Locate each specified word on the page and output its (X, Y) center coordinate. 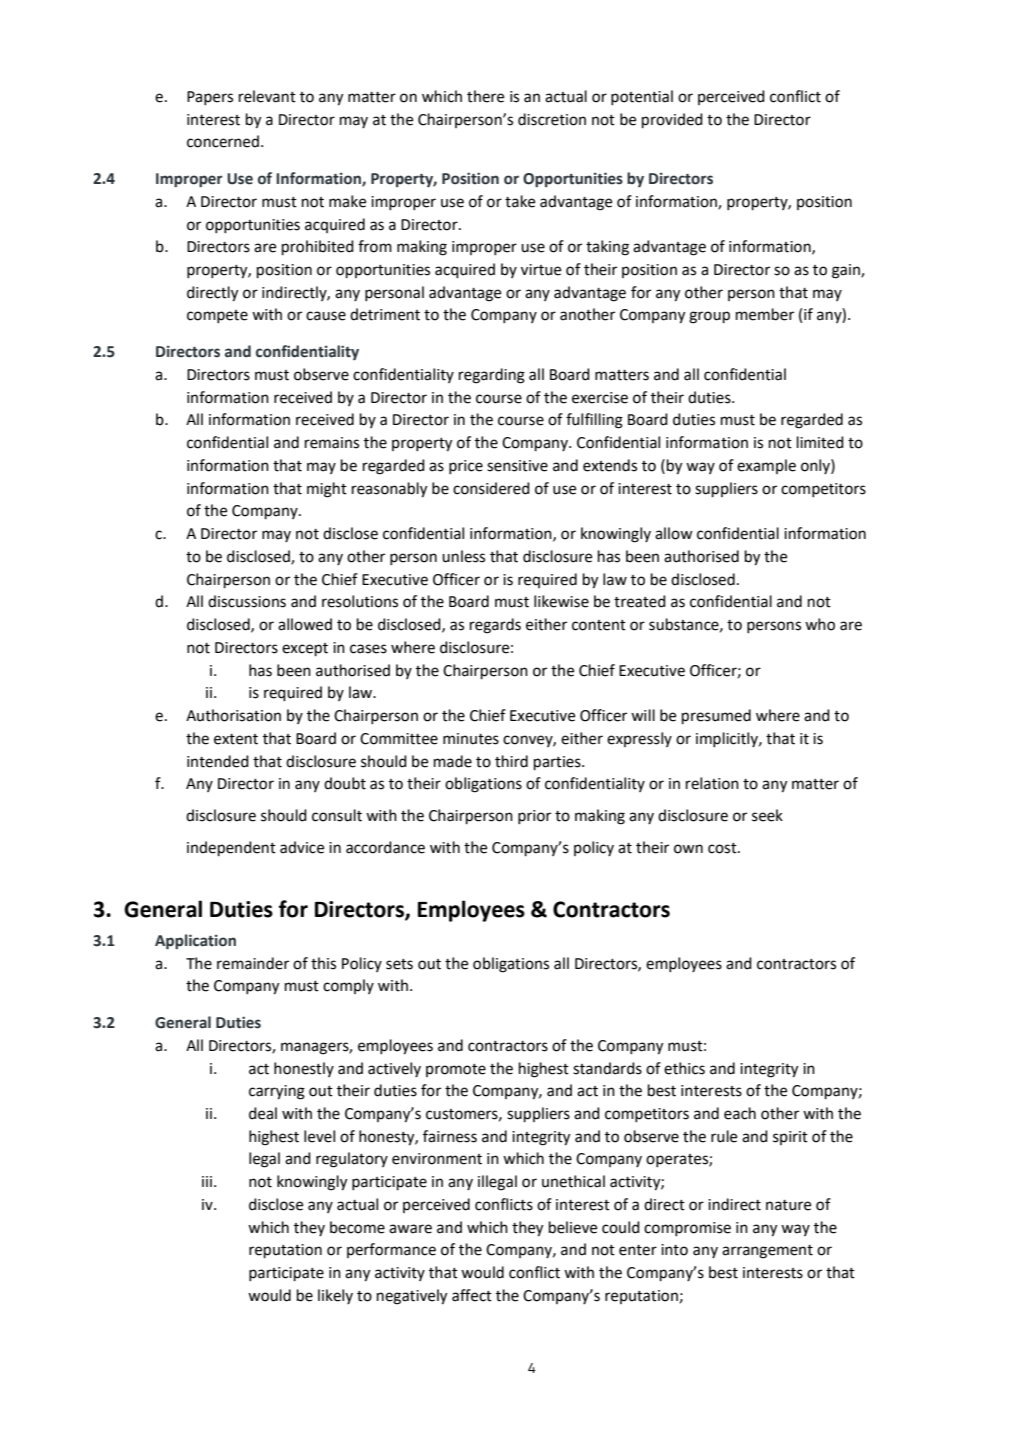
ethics (684, 1068)
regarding (492, 376)
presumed (716, 717)
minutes (471, 739)
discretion (552, 119)
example (766, 466)
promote (456, 1070)
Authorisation (233, 715)
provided (672, 121)
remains (332, 443)
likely (335, 1296)
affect (472, 1295)
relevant (267, 96)
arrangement (767, 1252)
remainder (253, 963)
